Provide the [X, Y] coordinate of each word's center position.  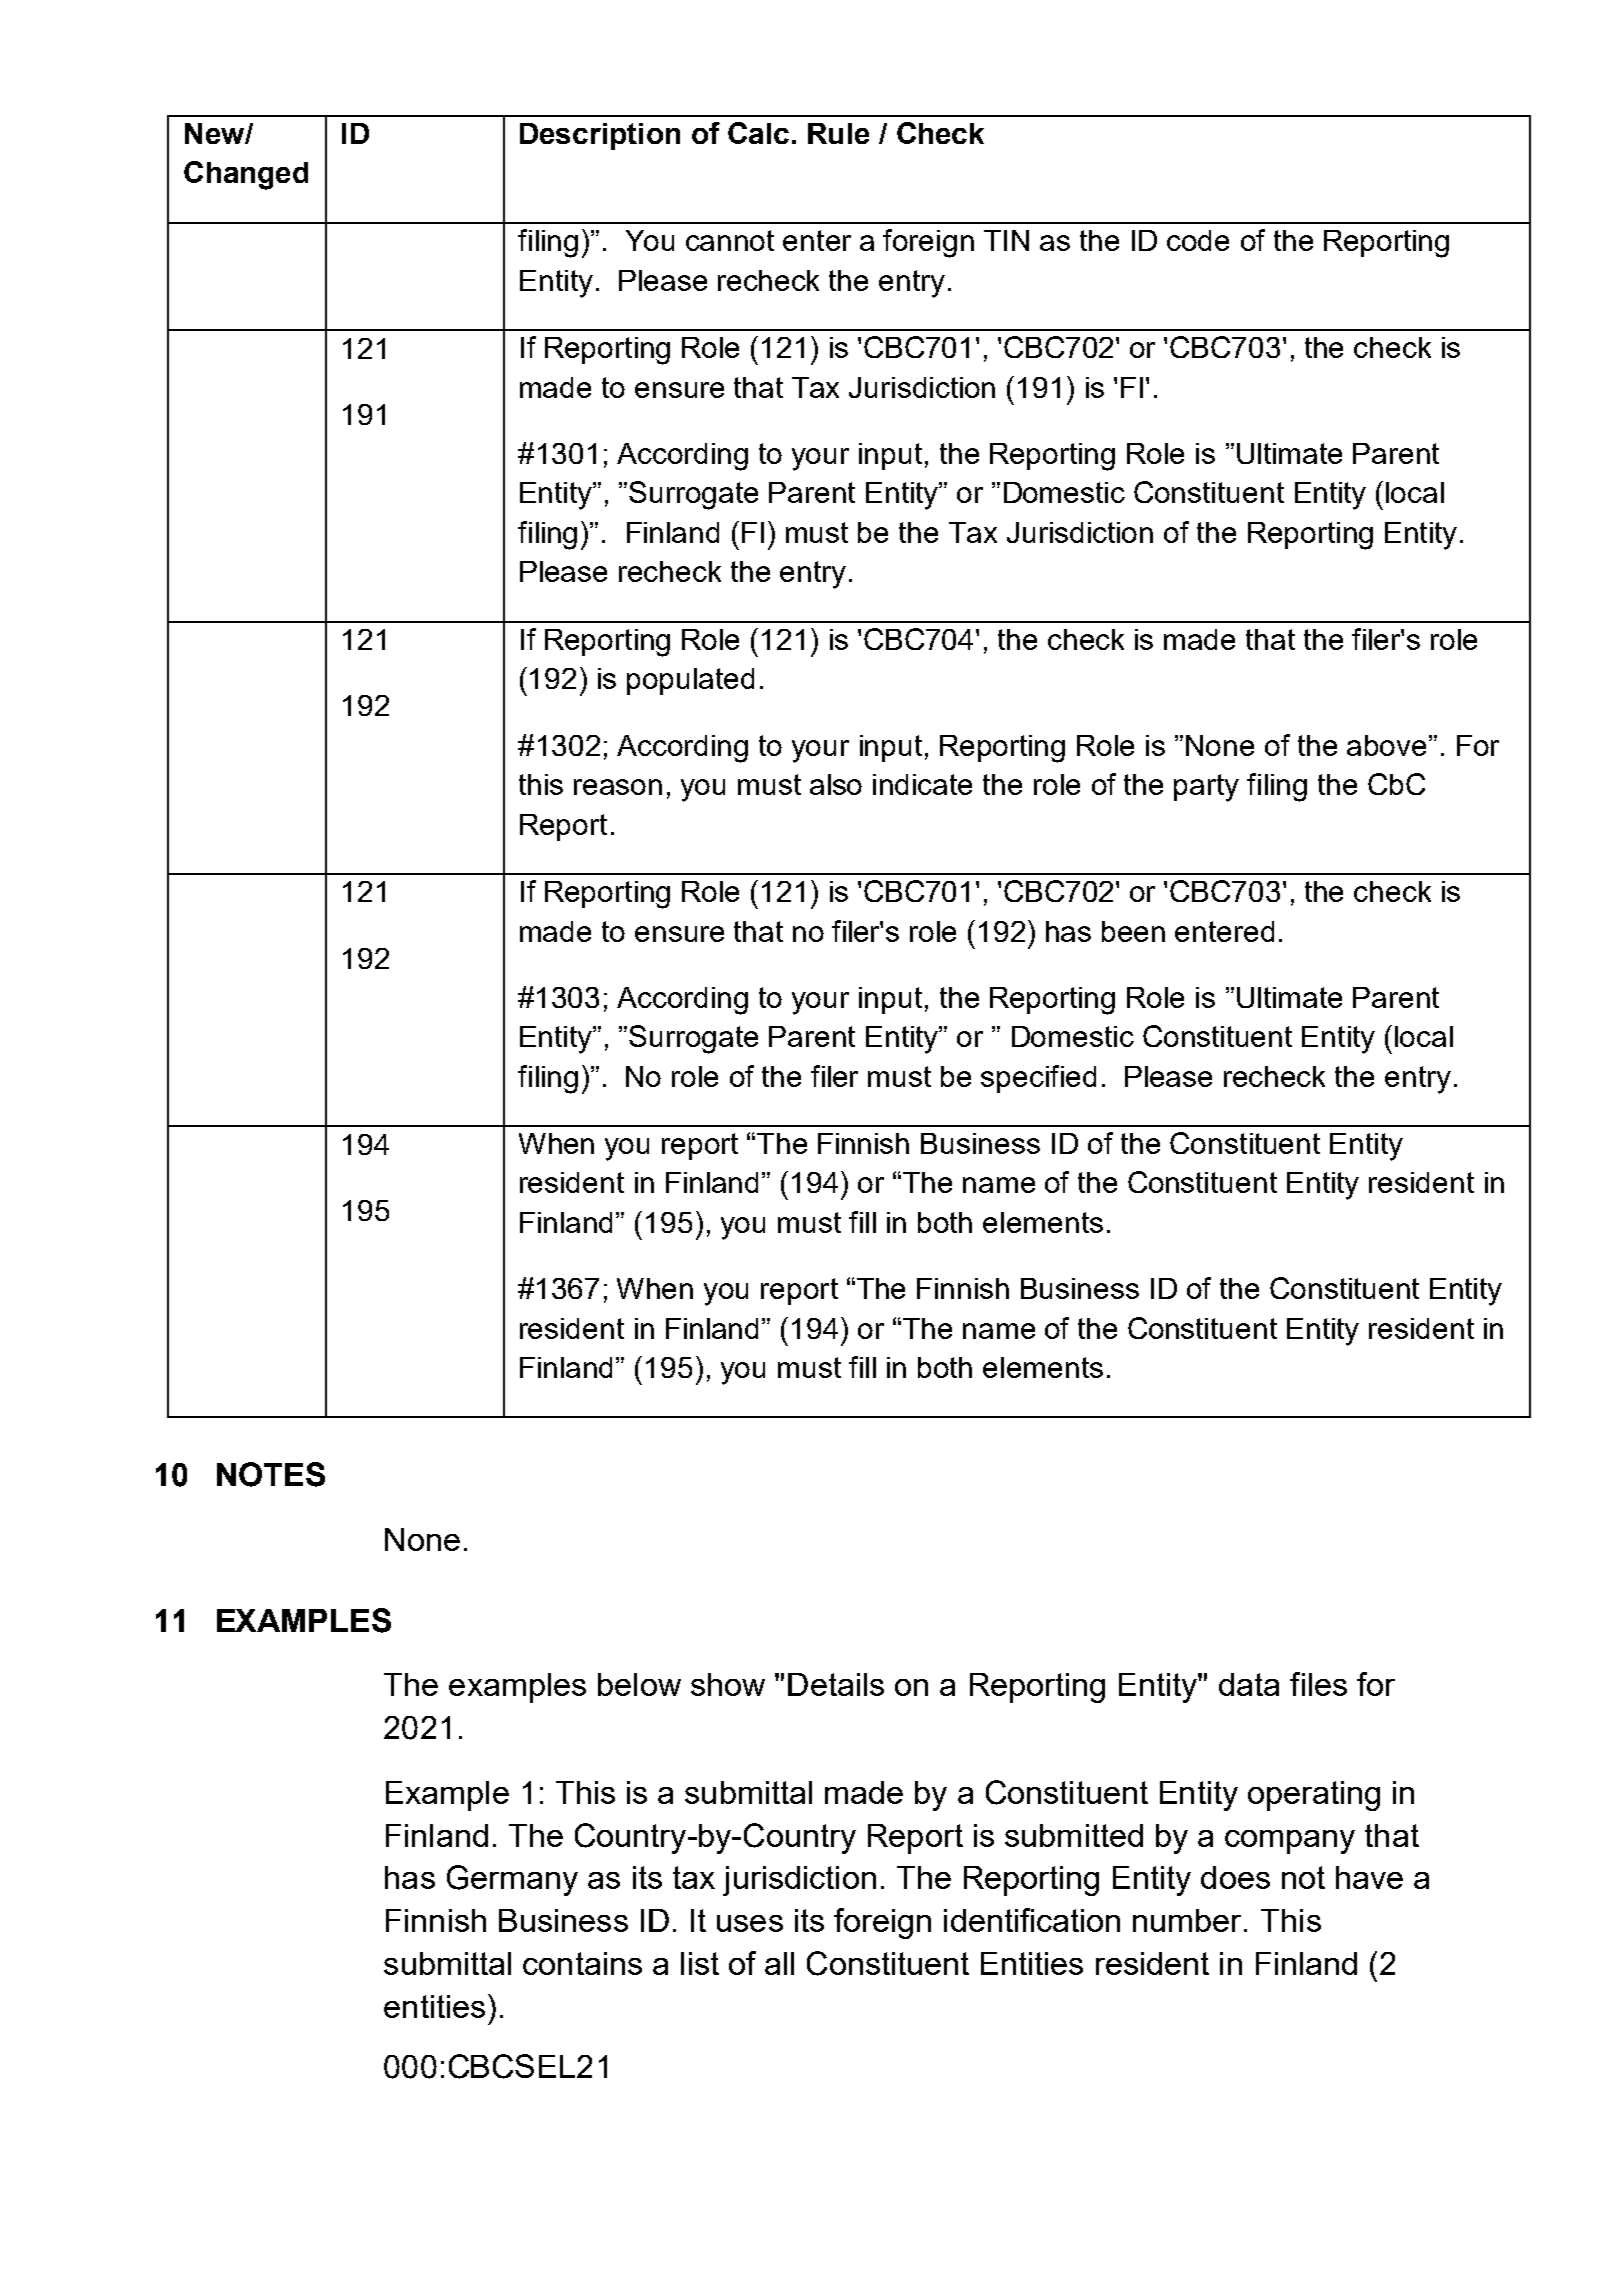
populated [690, 681]
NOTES [271, 1474]
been [1133, 931]
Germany [512, 1880]
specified [1038, 1079]
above [1386, 745]
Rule [838, 133]
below [639, 1684]
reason [618, 787]
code [1198, 240]
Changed [246, 175]
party [1206, 788]
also [836, 784]
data [1249, 1684]
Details [836, 1684]
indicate [922, 784]
